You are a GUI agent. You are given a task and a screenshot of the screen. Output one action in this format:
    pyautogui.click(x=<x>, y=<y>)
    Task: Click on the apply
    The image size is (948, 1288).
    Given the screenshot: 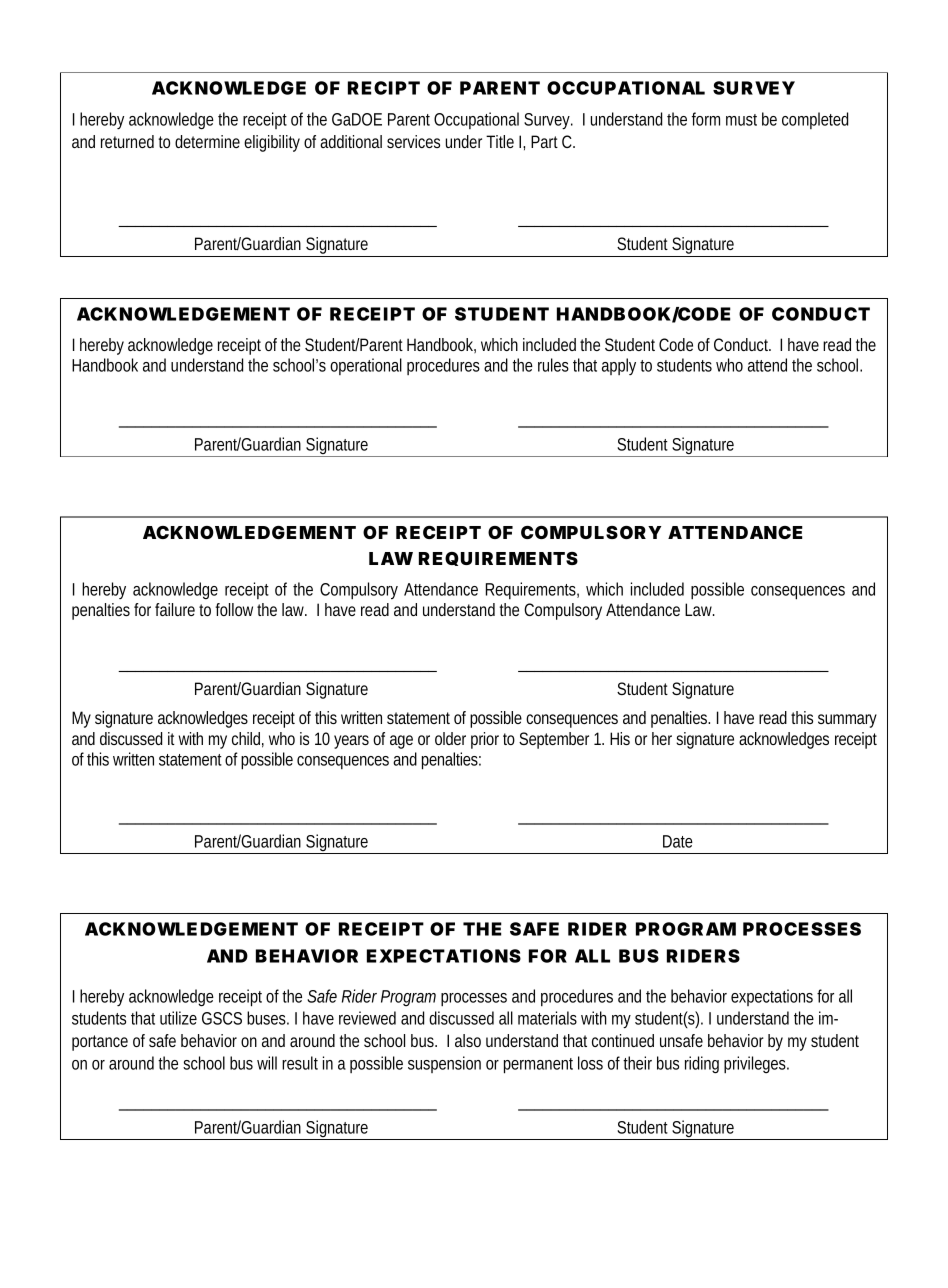 What is the action you would take?
    pyautogui.click(x=619, y=366)
